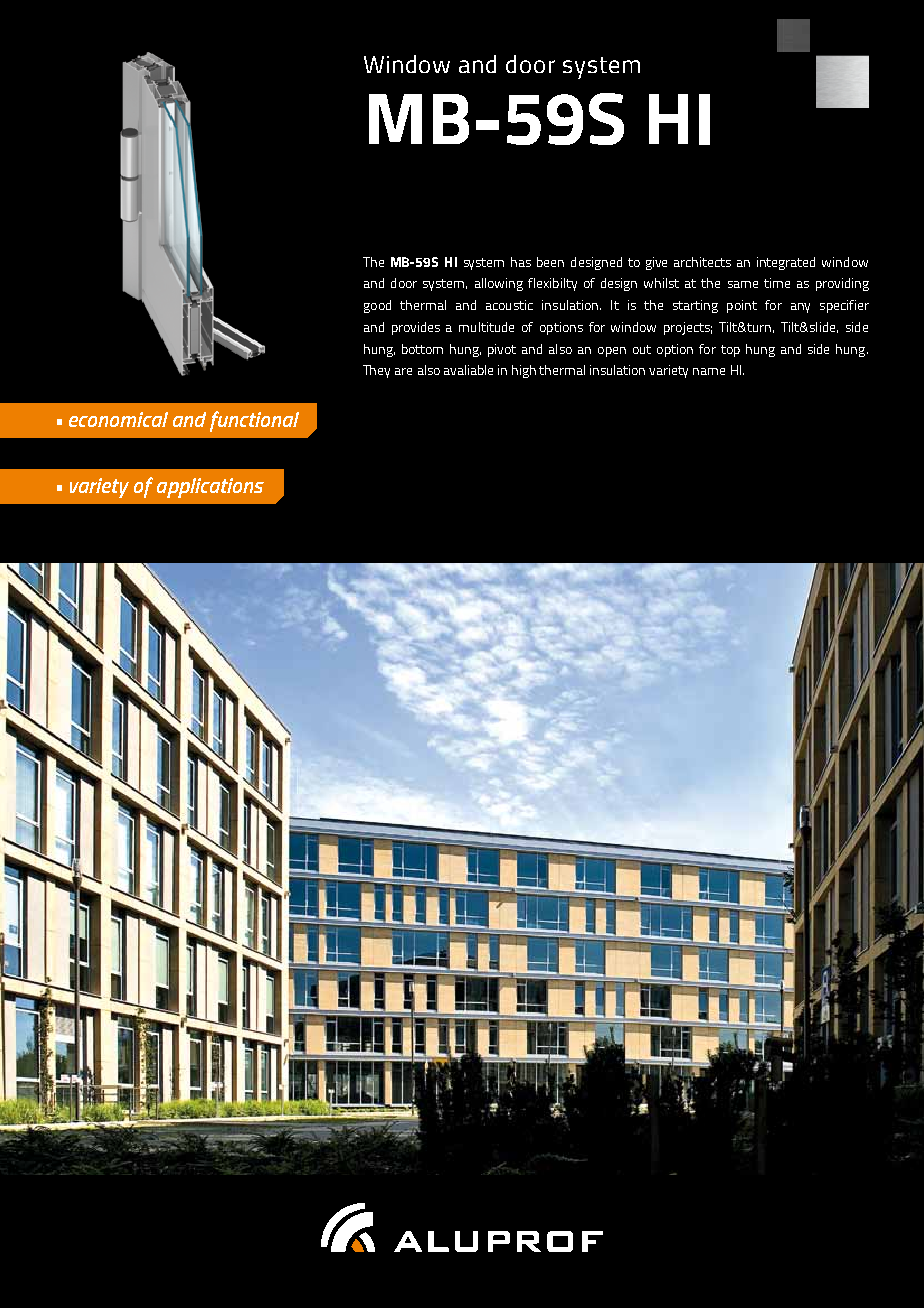  Describe the element at coordinates (486, 327) in the page. I see `multitude` at that location.
